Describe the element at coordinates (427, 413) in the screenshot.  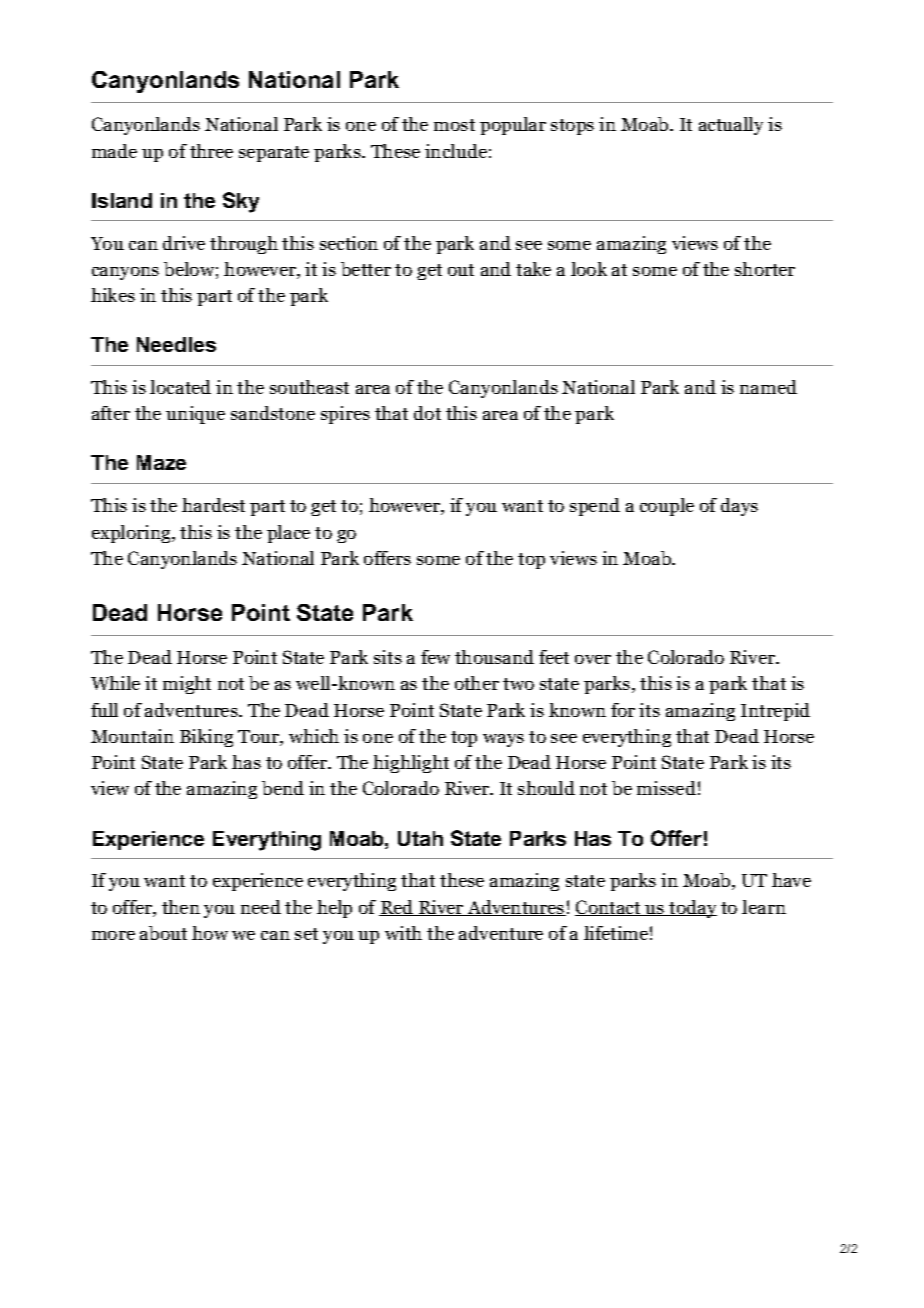
I see `dot` at that location.
